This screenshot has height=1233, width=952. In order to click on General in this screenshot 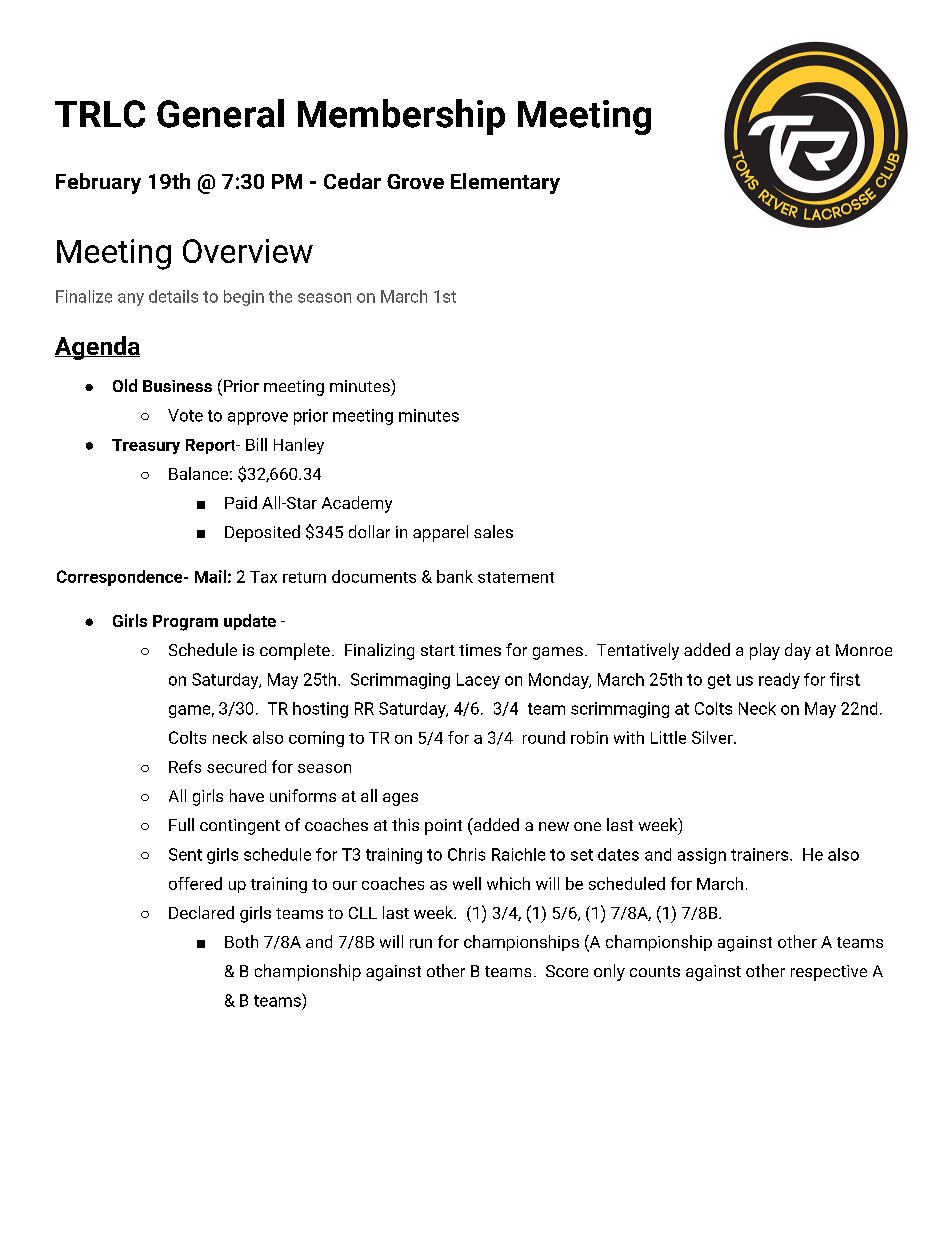, I will do `click(220, 113)`.
